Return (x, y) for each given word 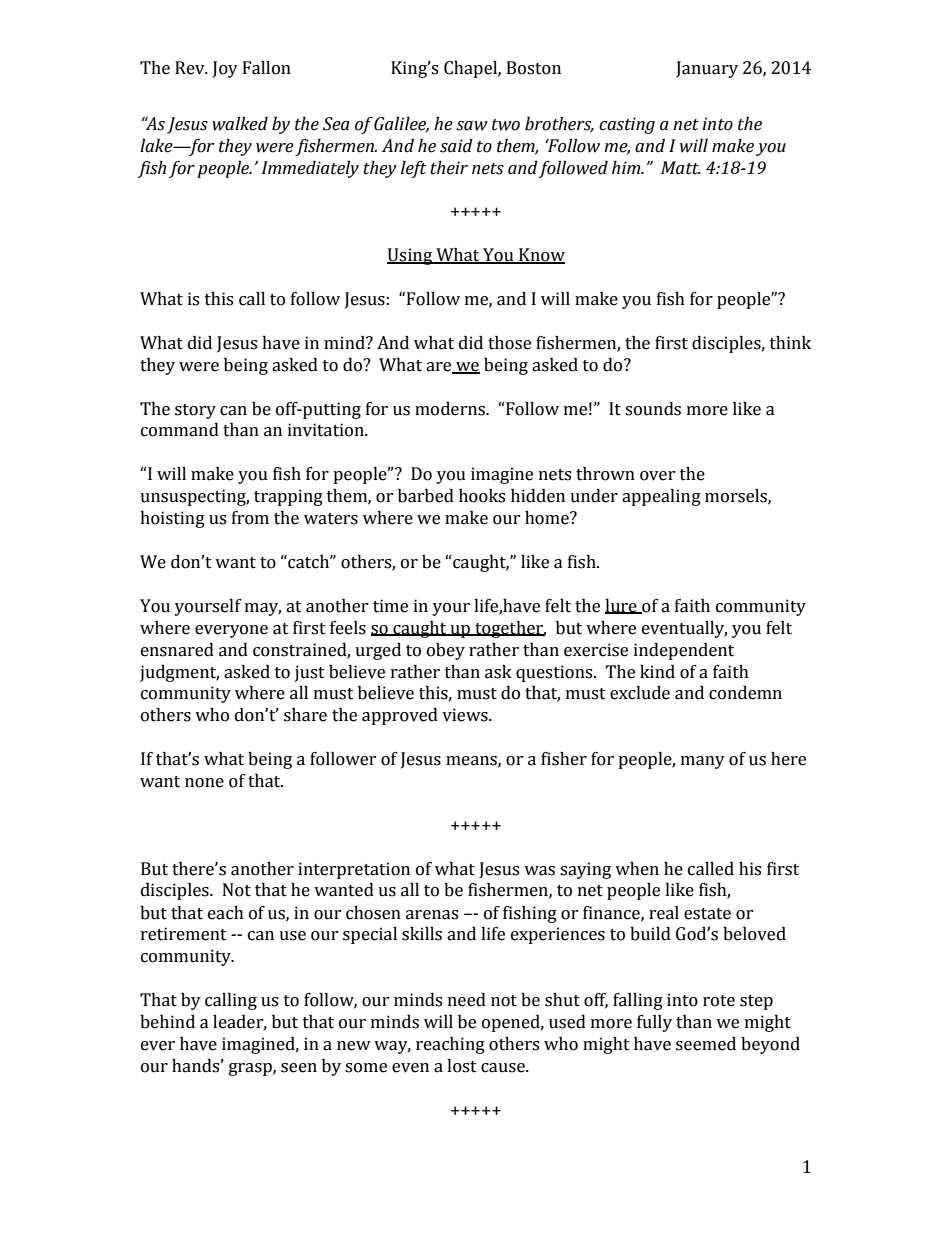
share (305, 715)
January (707, 69)
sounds (653, 409)
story (195, 411)
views (466, 715)
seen (299, 1068)
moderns (451, 409)
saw (472, 126)
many (703, 762)
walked (240, 124)
